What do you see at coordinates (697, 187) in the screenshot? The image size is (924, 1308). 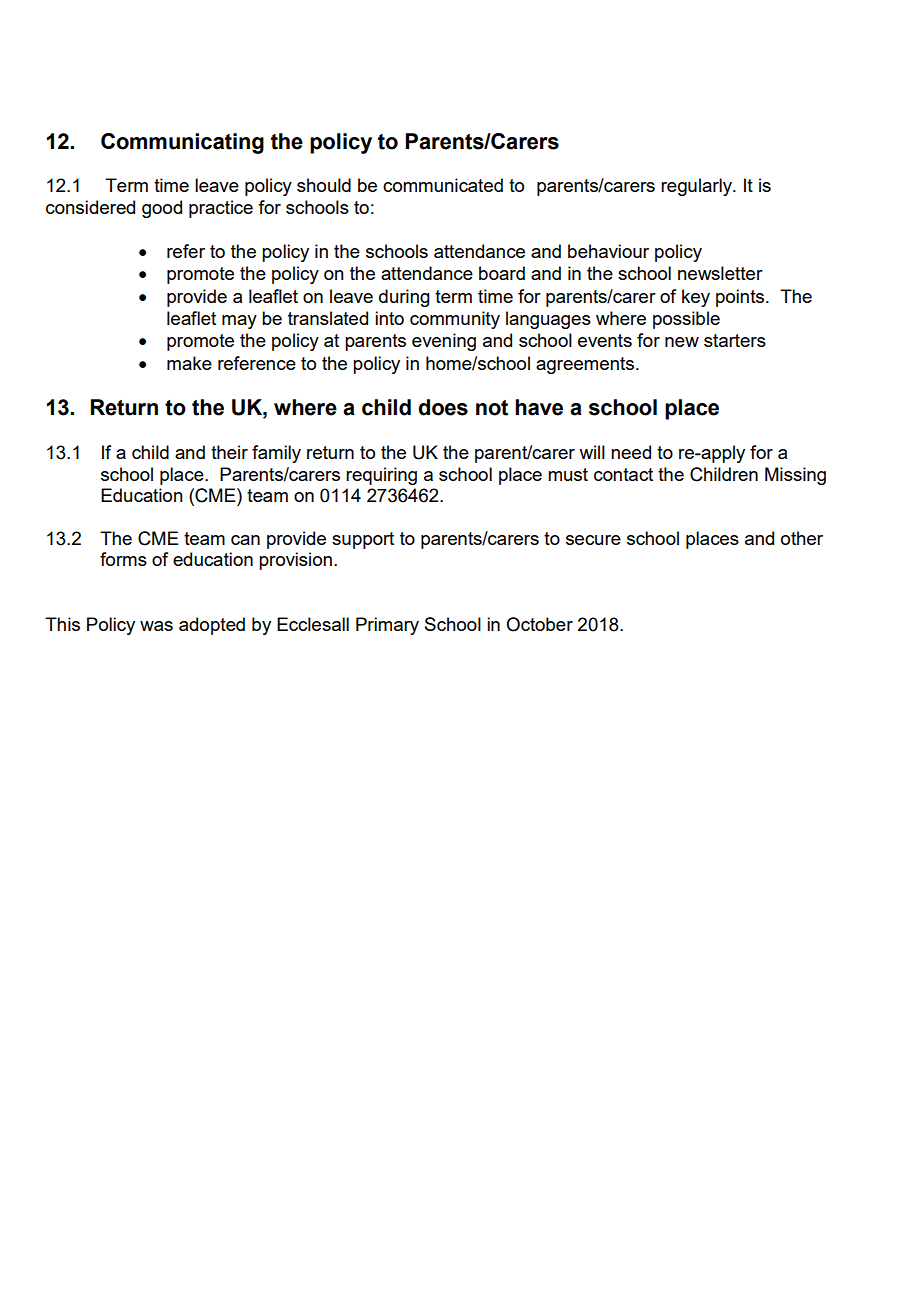 I see `regularly` at bounding box center [697, 187].
